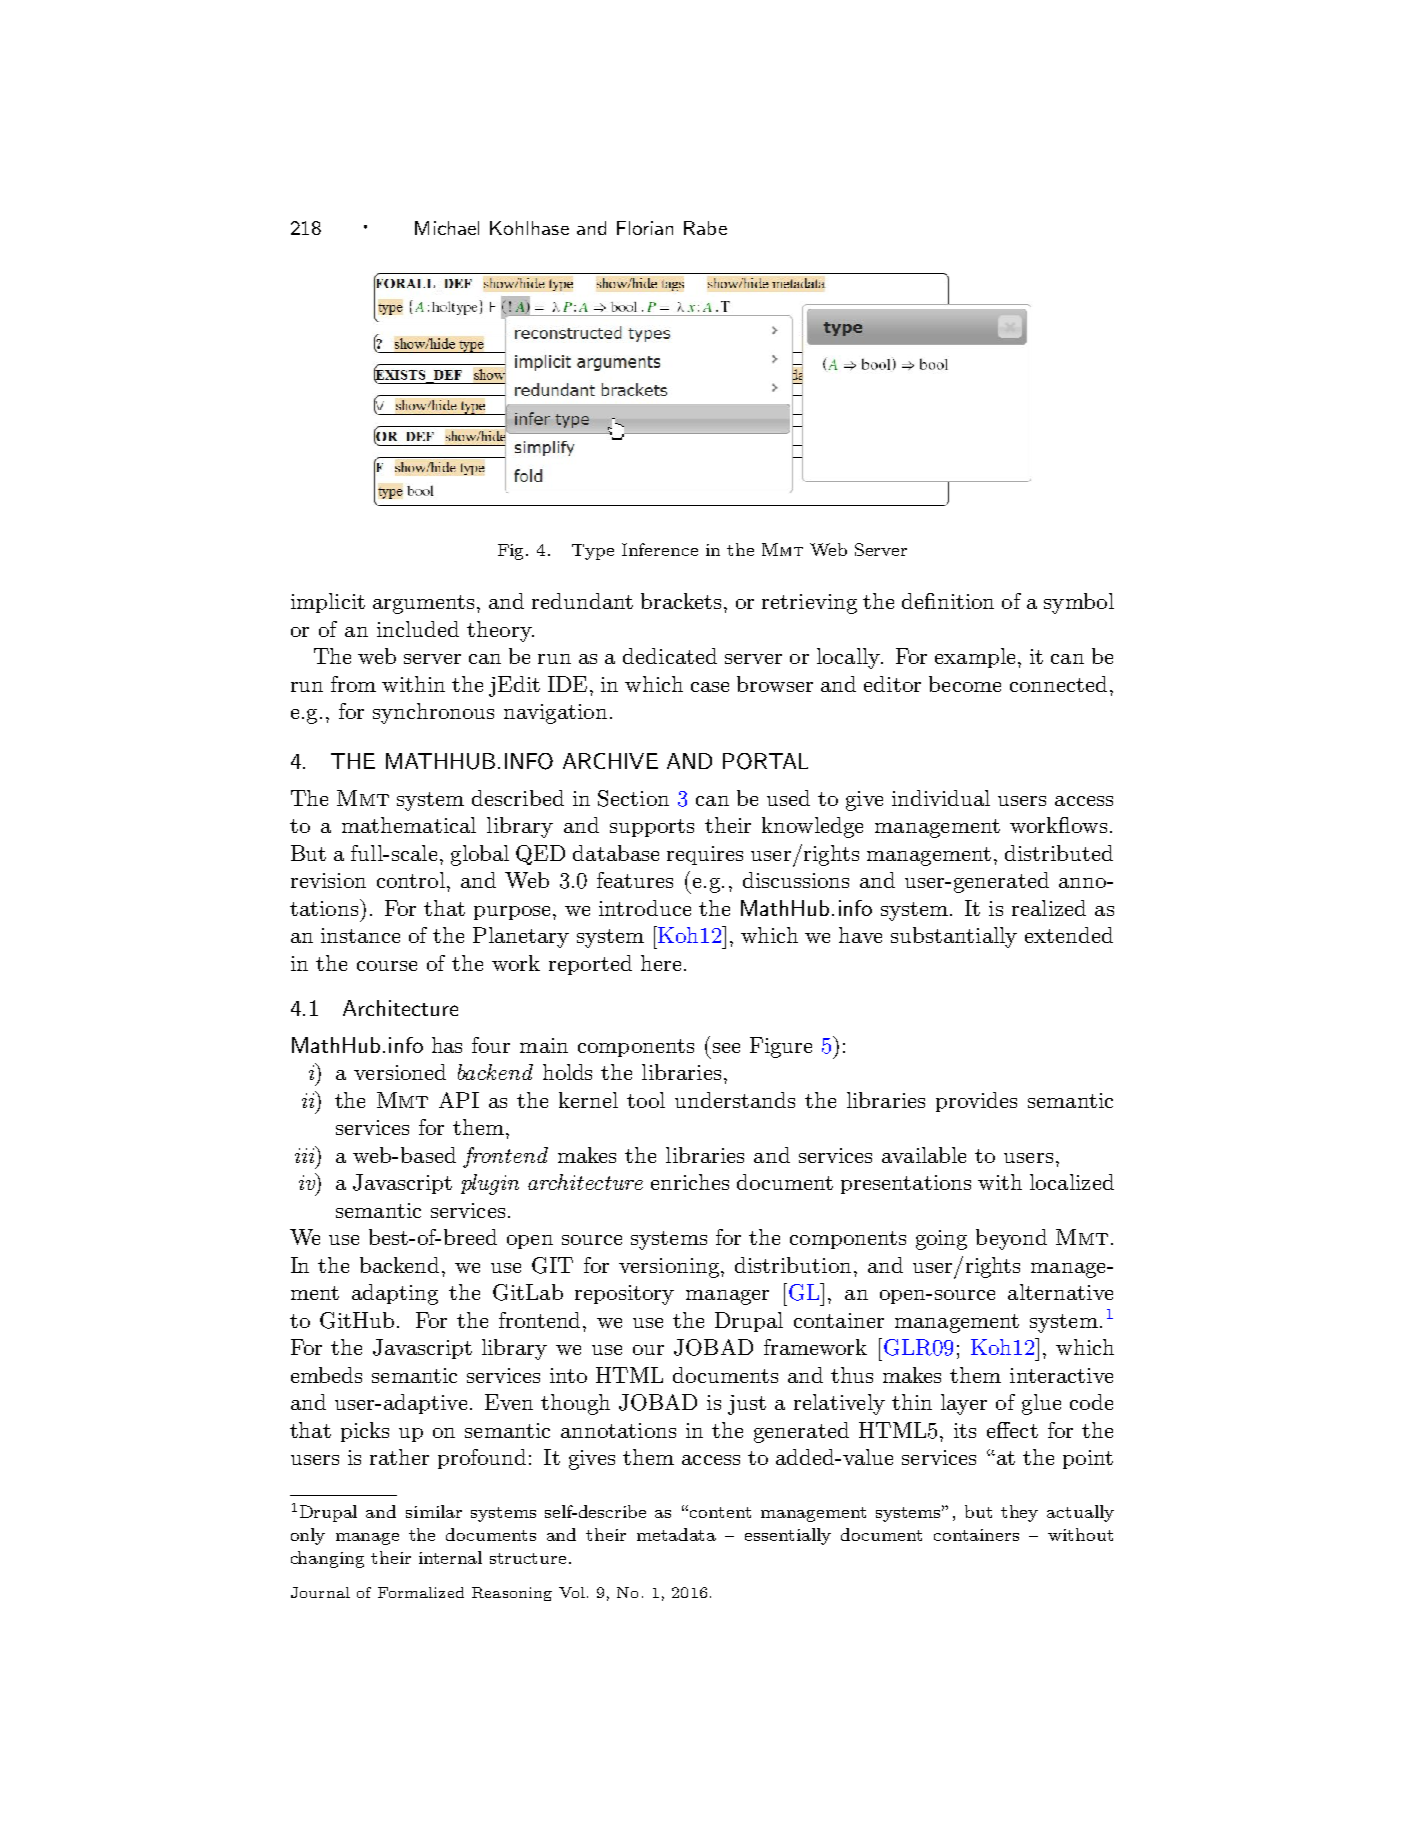  What do you see at coordinates (1049, 908) in the page?
I see `realized` at bounding box center [1049, 908].
